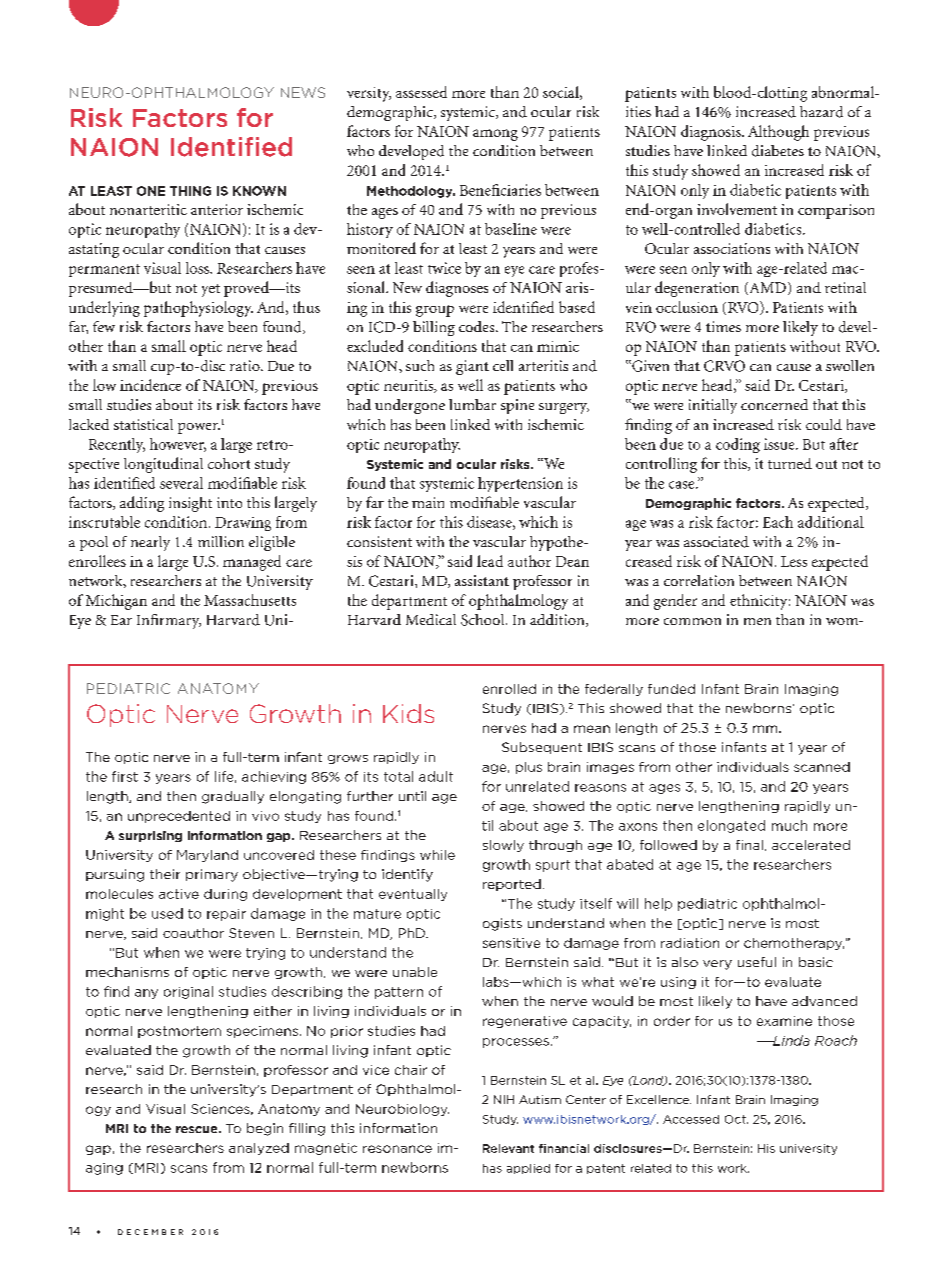 Image resolution: width=952 pixels, height=1275 pixels. Describe the element at coordinates (495, 135) in the image. I see `among` at that location.
